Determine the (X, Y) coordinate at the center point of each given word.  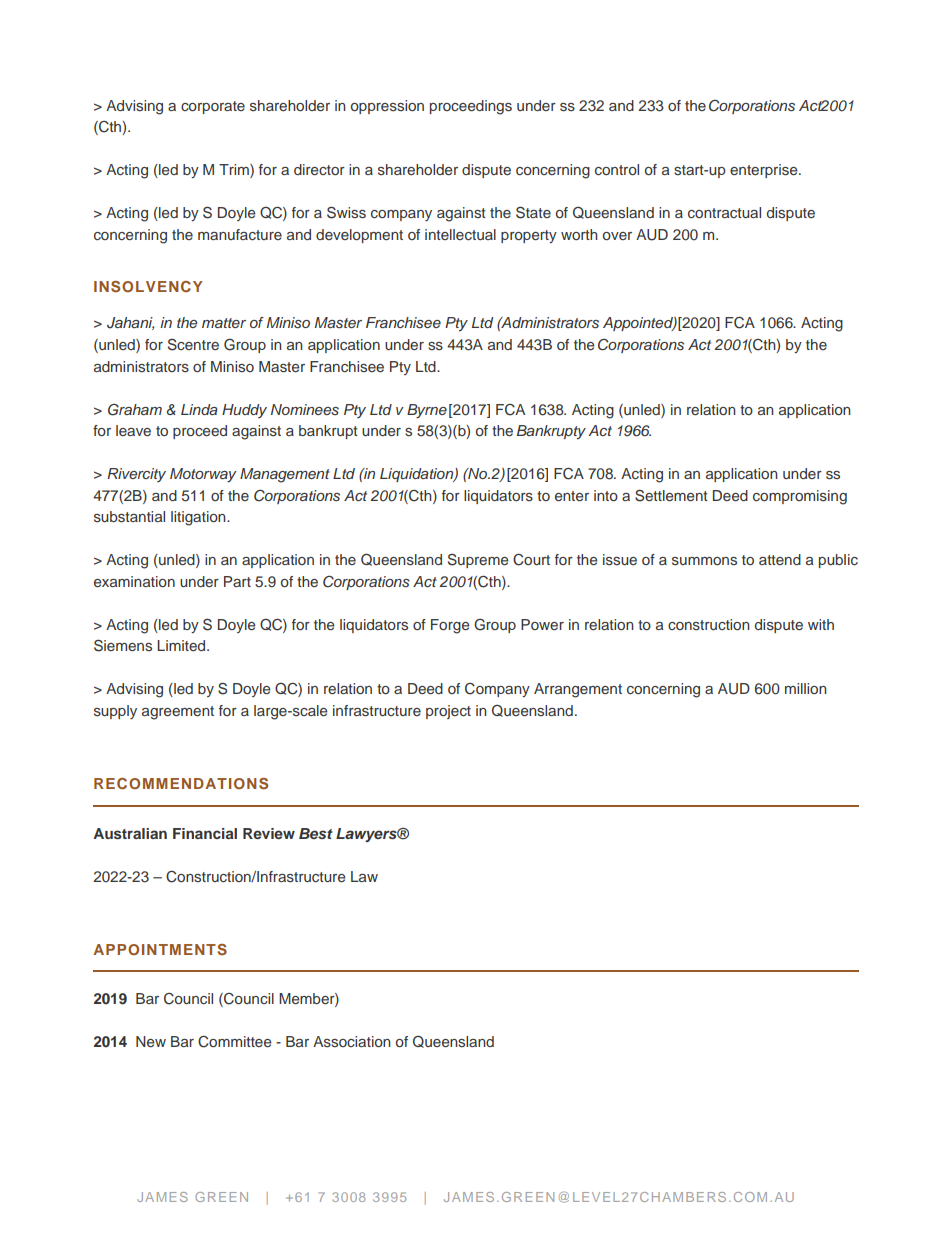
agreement (178, 713)
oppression (387, 107)
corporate (213, 107)
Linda (199, 409)
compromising (800, 497)
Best (316, 833)
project (448, 712)
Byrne (427, 411)
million (806, 688)
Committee (234, 1042)
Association (352, 1041)
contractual (724, 212)
